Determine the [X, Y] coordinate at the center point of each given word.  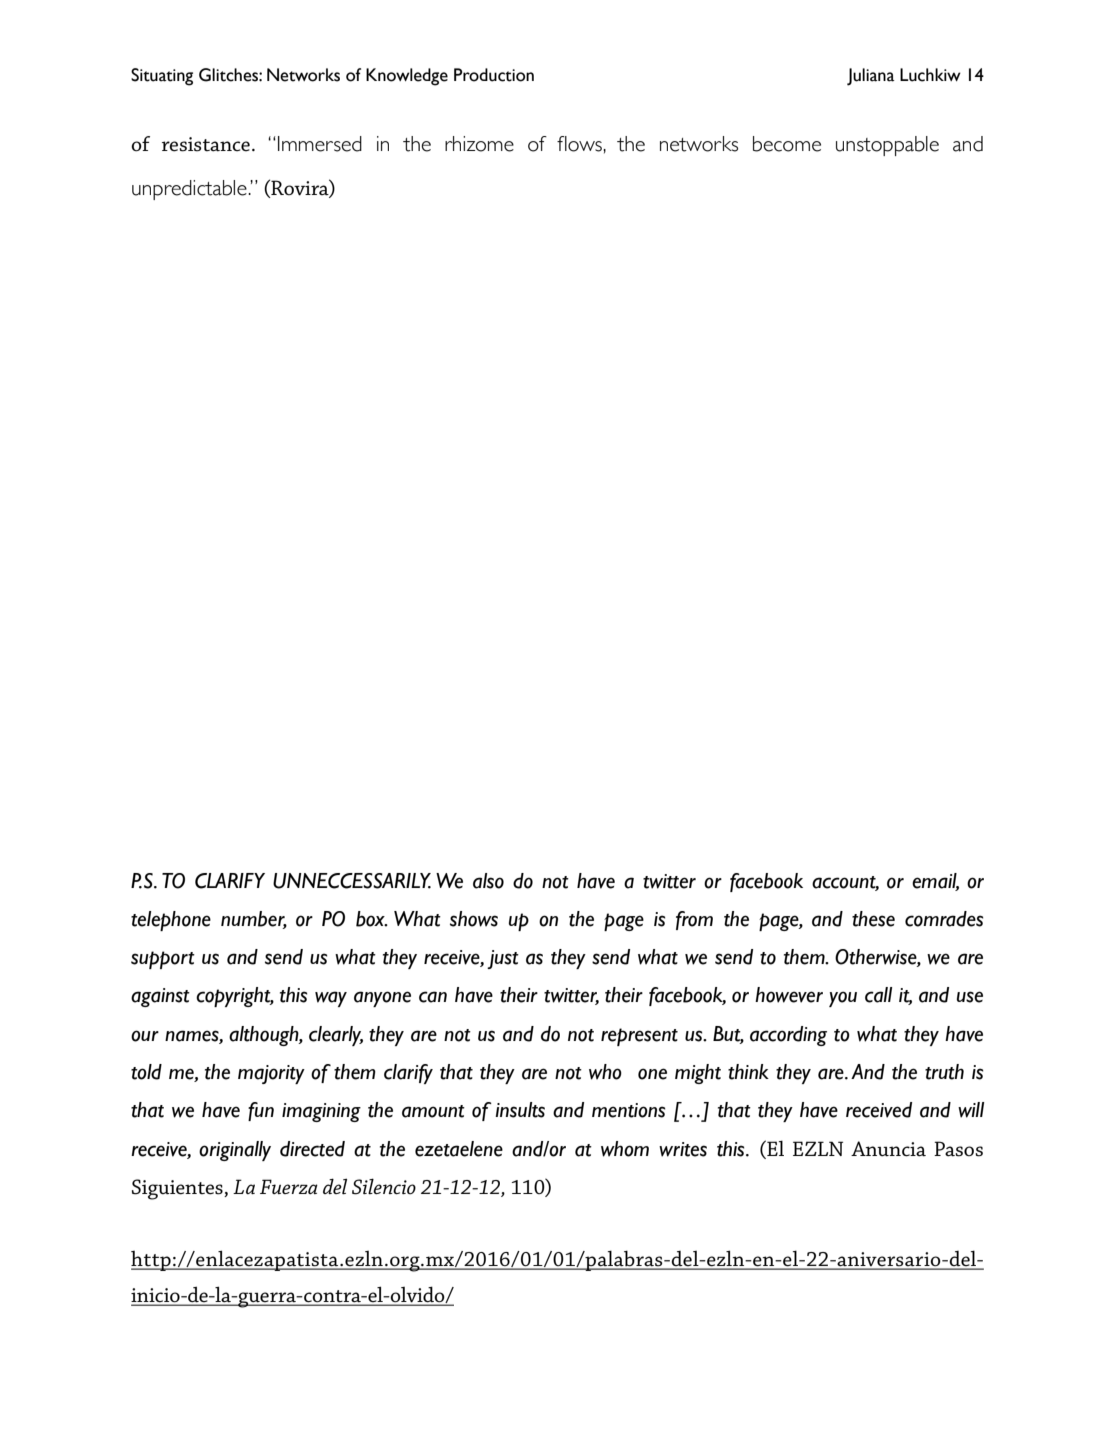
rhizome [479, 144]
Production [494, 75]
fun [261, 1111]
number [254, 920]
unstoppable [887, 146]
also [488, 881]
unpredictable [190, 190]
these [873, 919]
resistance [206, 144]
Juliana [871, 77]
